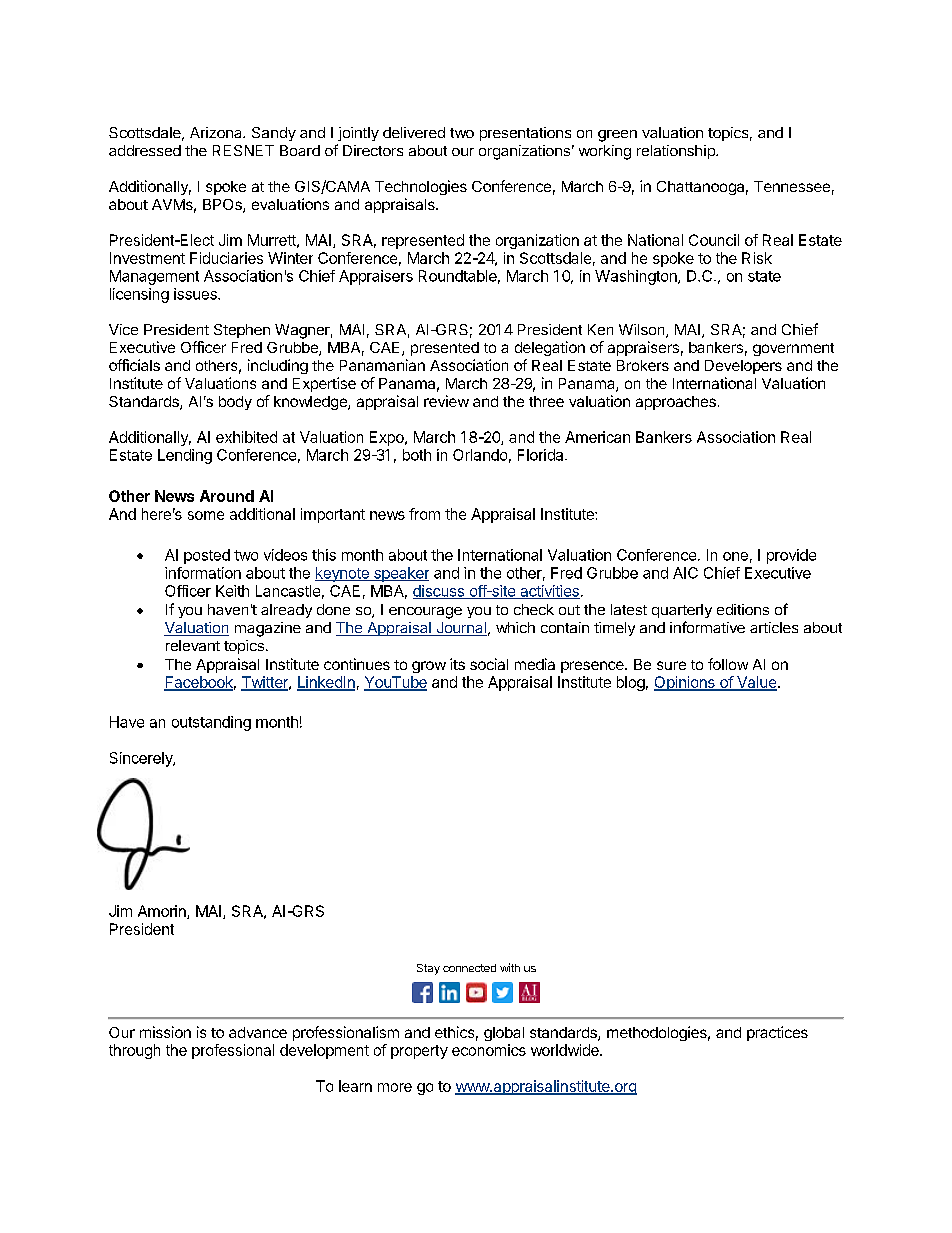 Image resolution: width=952 pixels, height=1233 pixels. I want to click on informative, so click(707, 627).
